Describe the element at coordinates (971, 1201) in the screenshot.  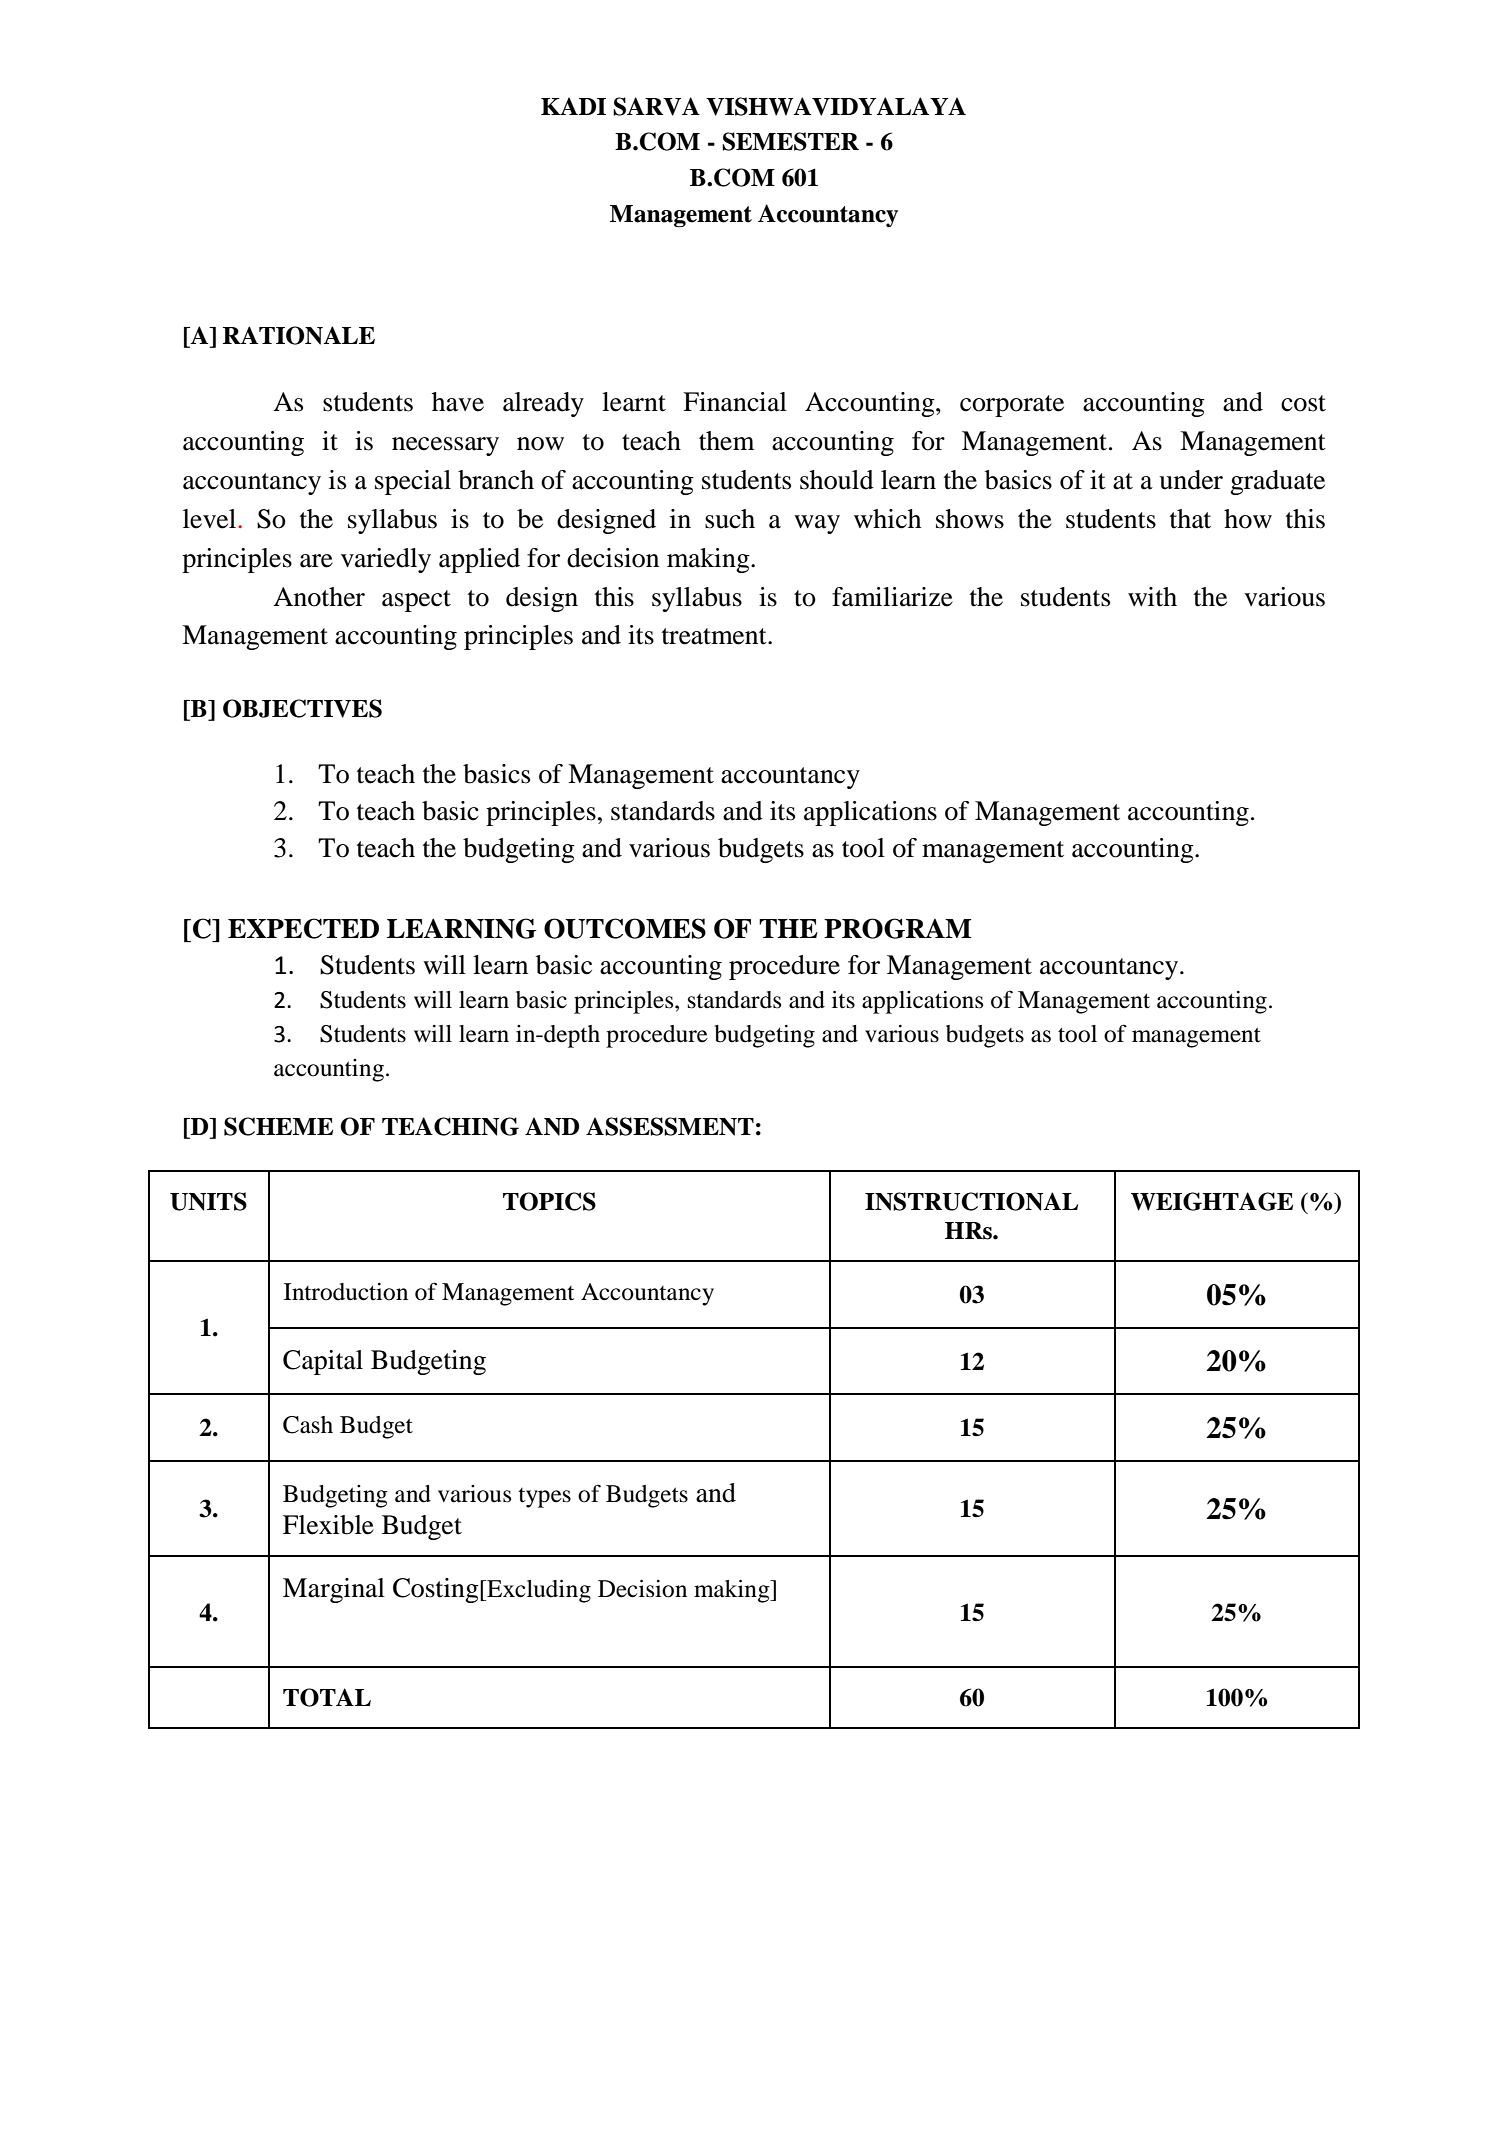
I see `INSTRUCTIONAL` at that location.
